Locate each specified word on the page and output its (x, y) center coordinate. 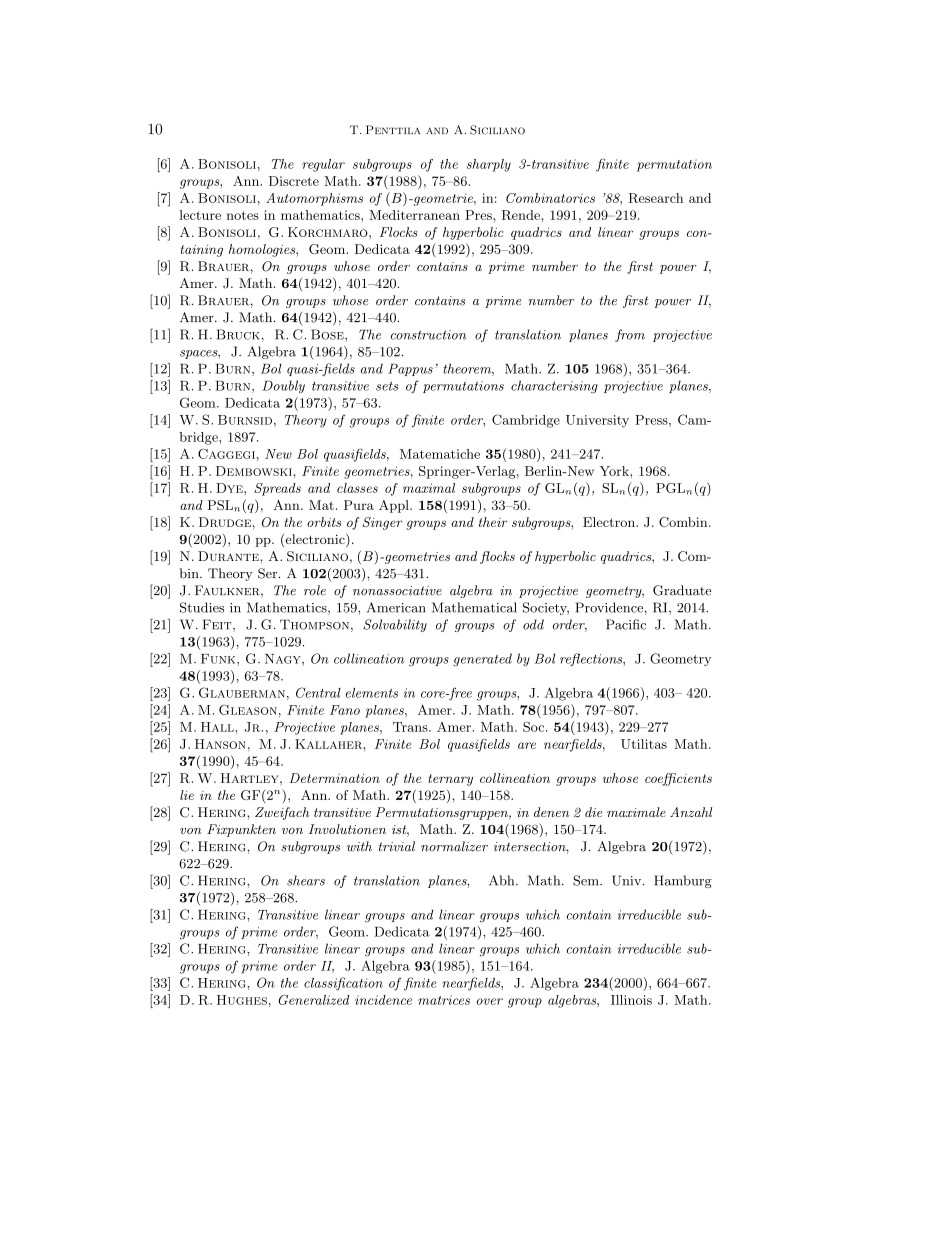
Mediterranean (414, 215)
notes (243, 215)
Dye (230, 488)
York (615, 471)
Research (655, 198)
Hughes (242, 1000)
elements (372, 693)
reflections (592, 659)
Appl (395, 506)
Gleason (248, 710)
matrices (444, 1000)
